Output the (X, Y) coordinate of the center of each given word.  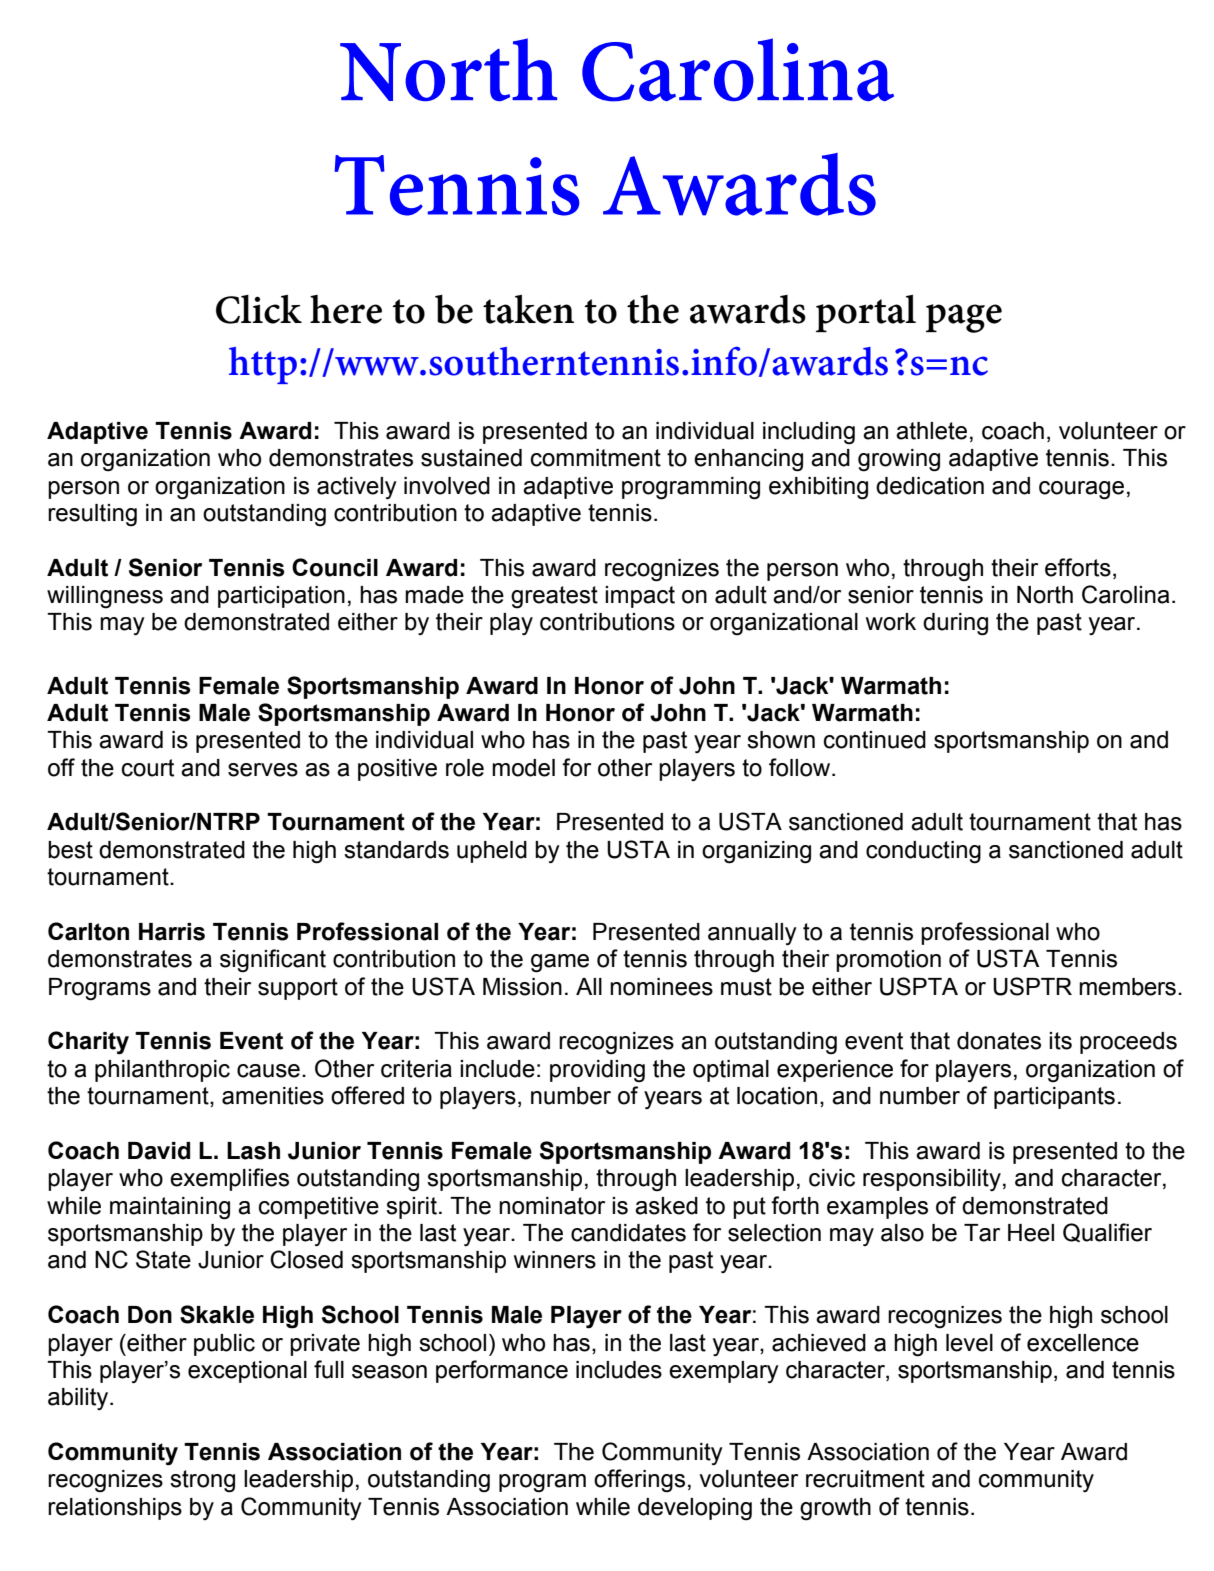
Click (259, 309)
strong (202, 1481)
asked (666, 1206)
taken (528, 309)
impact (640, 597)
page (964, 318)
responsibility (932, 1180)
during (955, 624)
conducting (923, 852)
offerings (639, 1481)
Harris (172, 932)
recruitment (865, 1479)
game (560, 963)
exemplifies (229, 1179)
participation (281, 597)
